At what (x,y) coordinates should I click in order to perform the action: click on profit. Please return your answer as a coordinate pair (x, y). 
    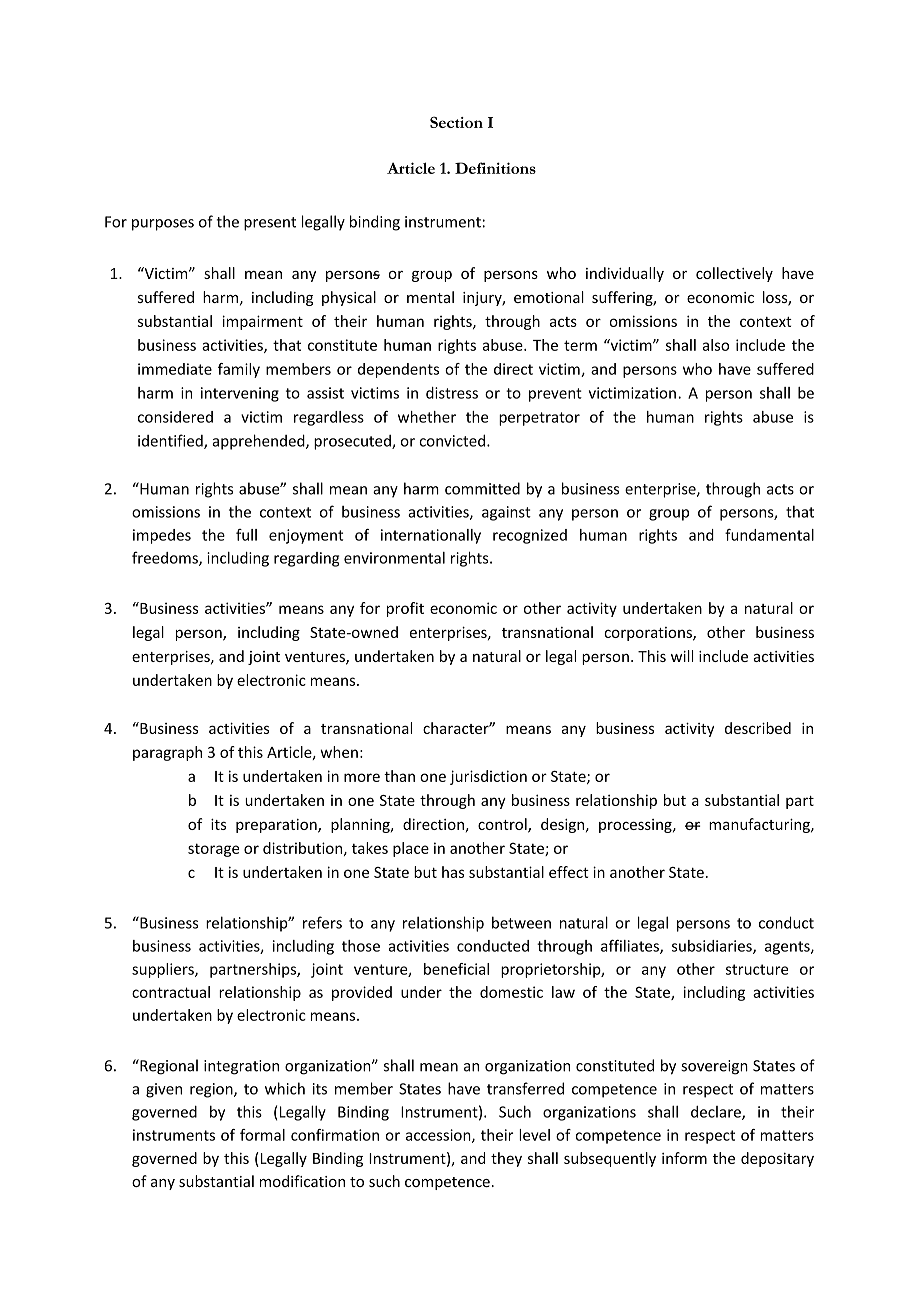
    Looking at the image, I should click on (405, 609).
